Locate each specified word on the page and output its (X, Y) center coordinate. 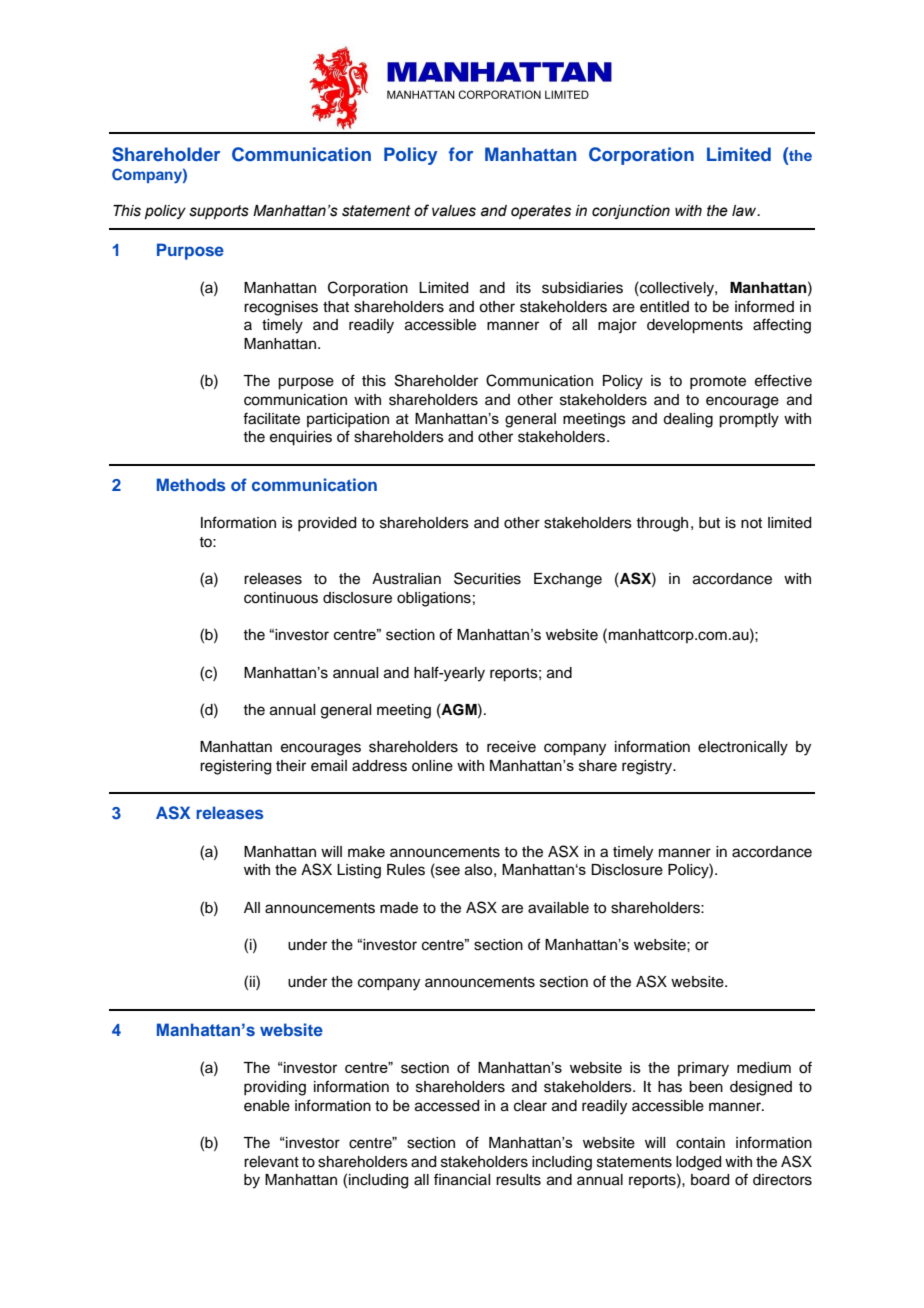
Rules (406, 870)
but (709, 523)
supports (219, 212)
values (454, 211)
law (745, 211)
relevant (271, 1162)
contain (700, 1143)
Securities (487, 578)
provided (327, 524)
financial (462, 1179)
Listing (359, 871)
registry (648, 767)
